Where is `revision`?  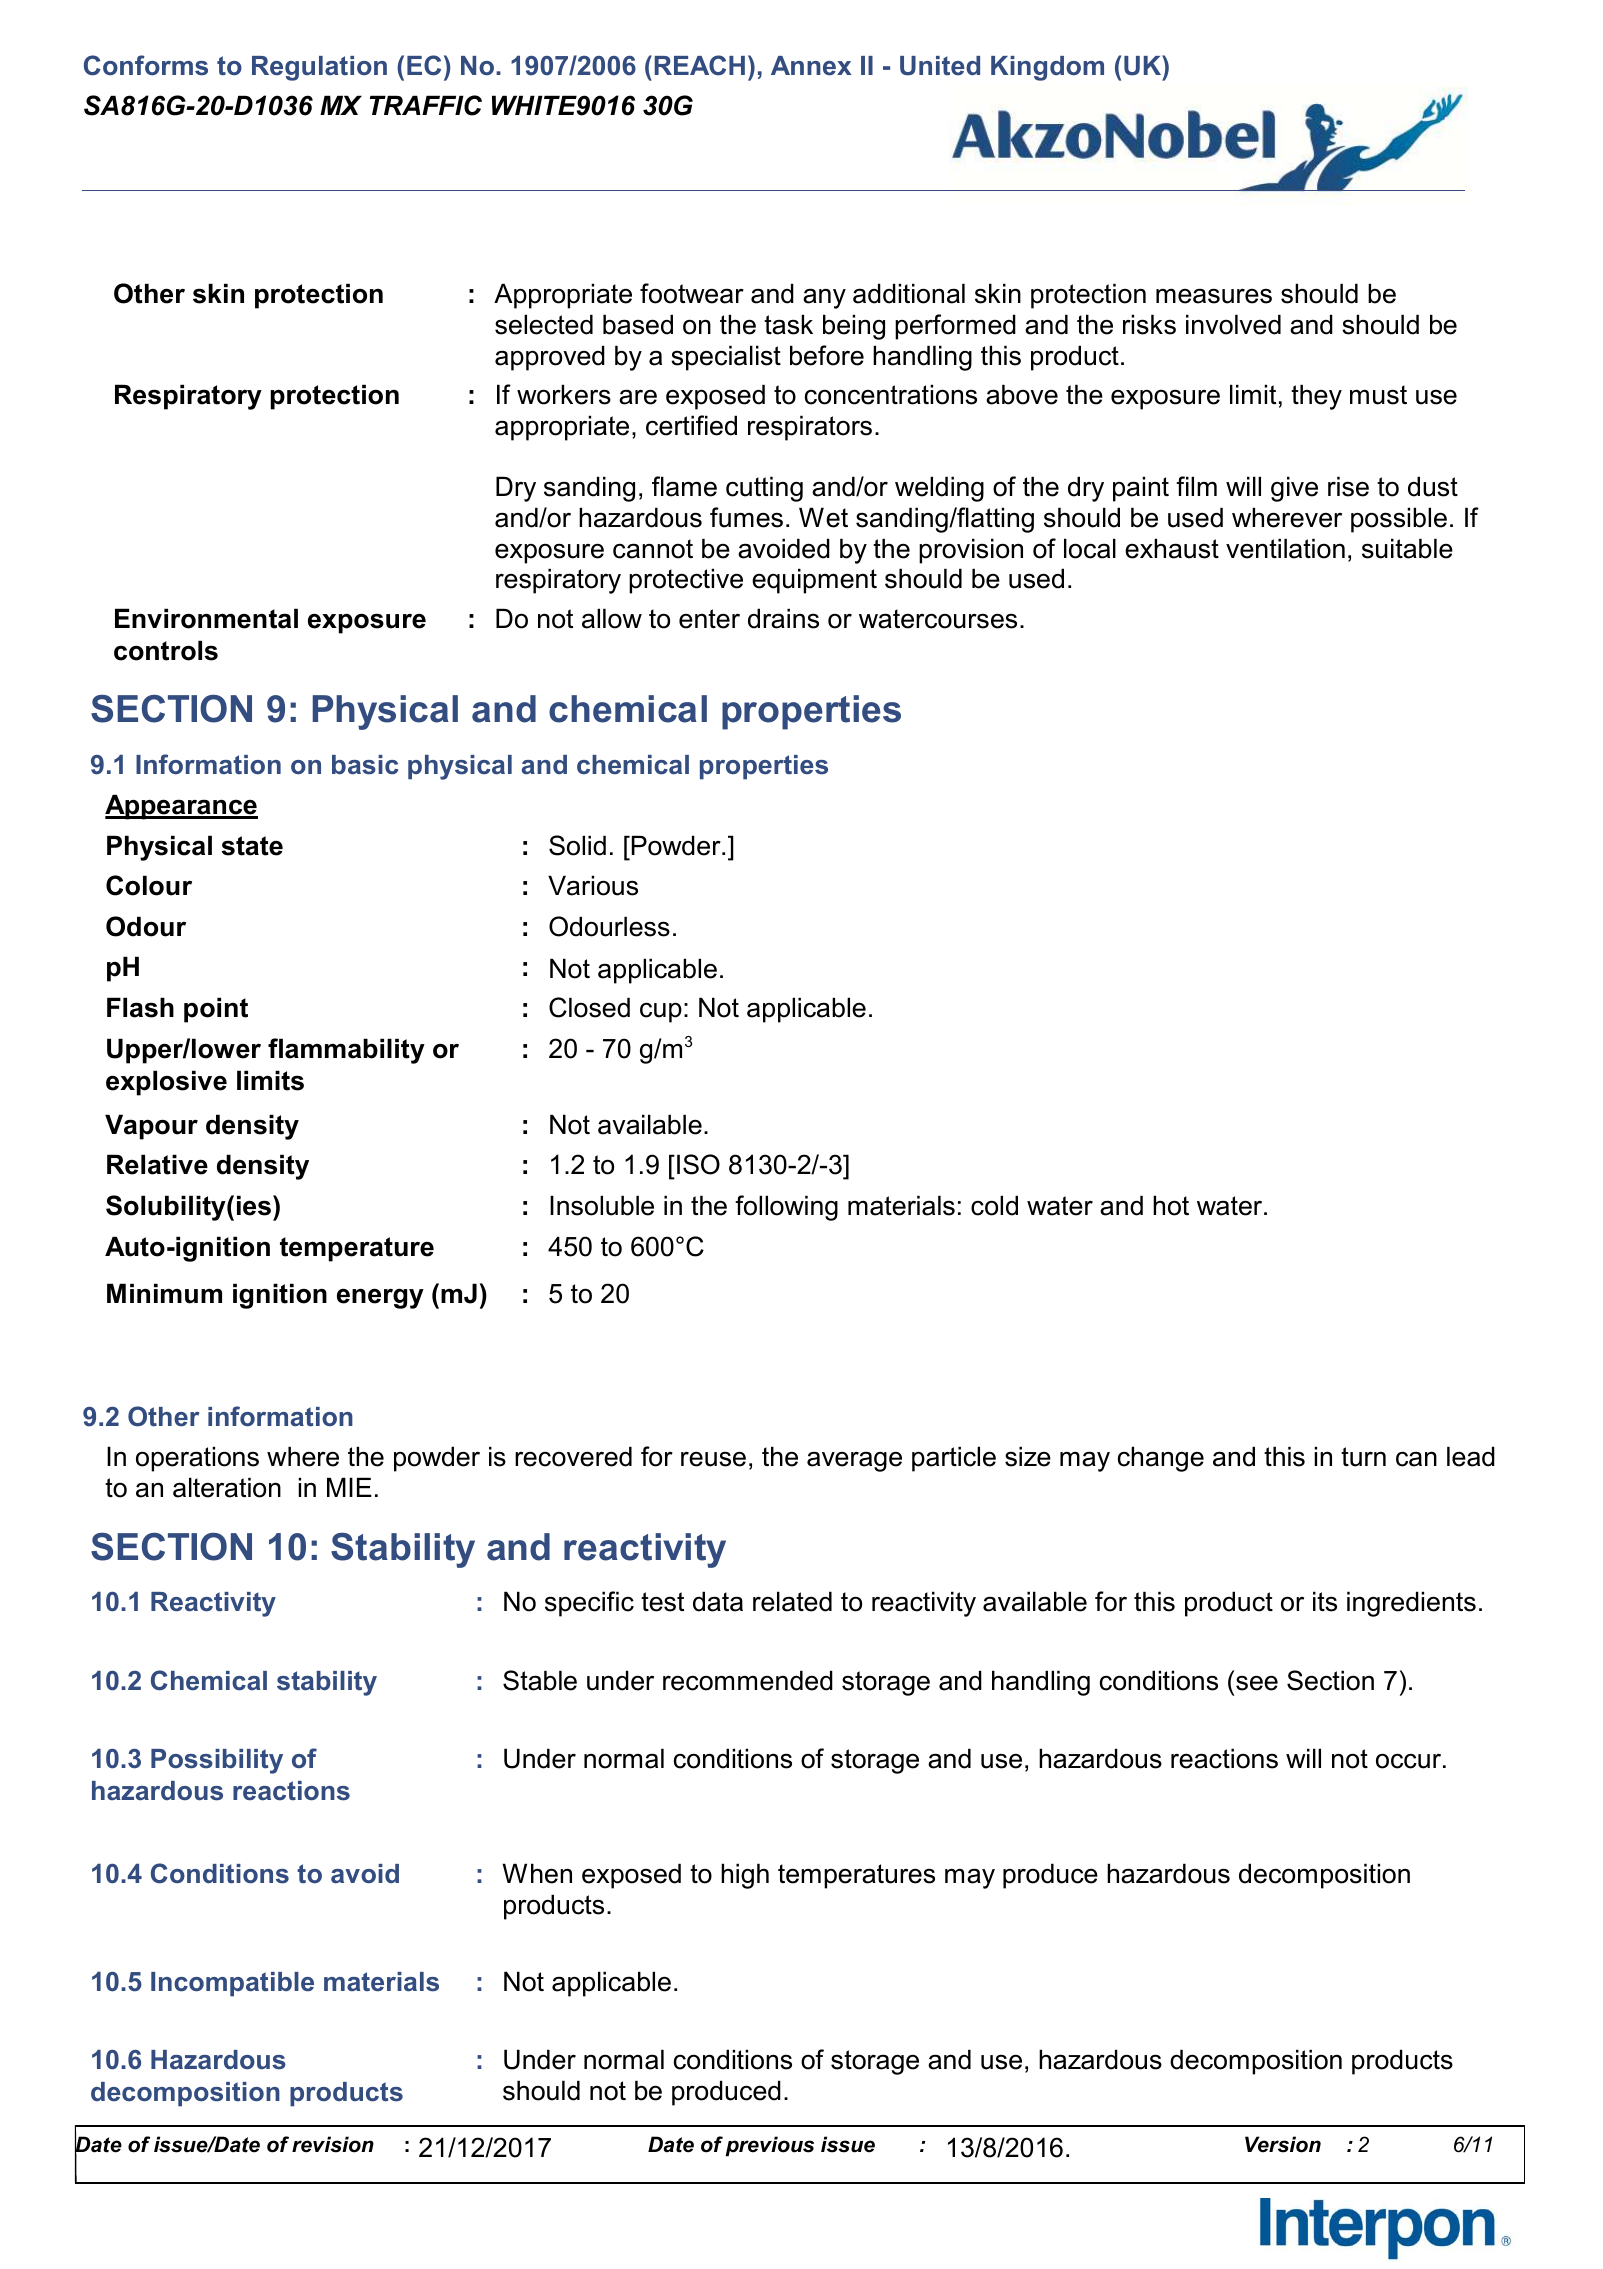
revision is located at coordinates (333, 2144).
